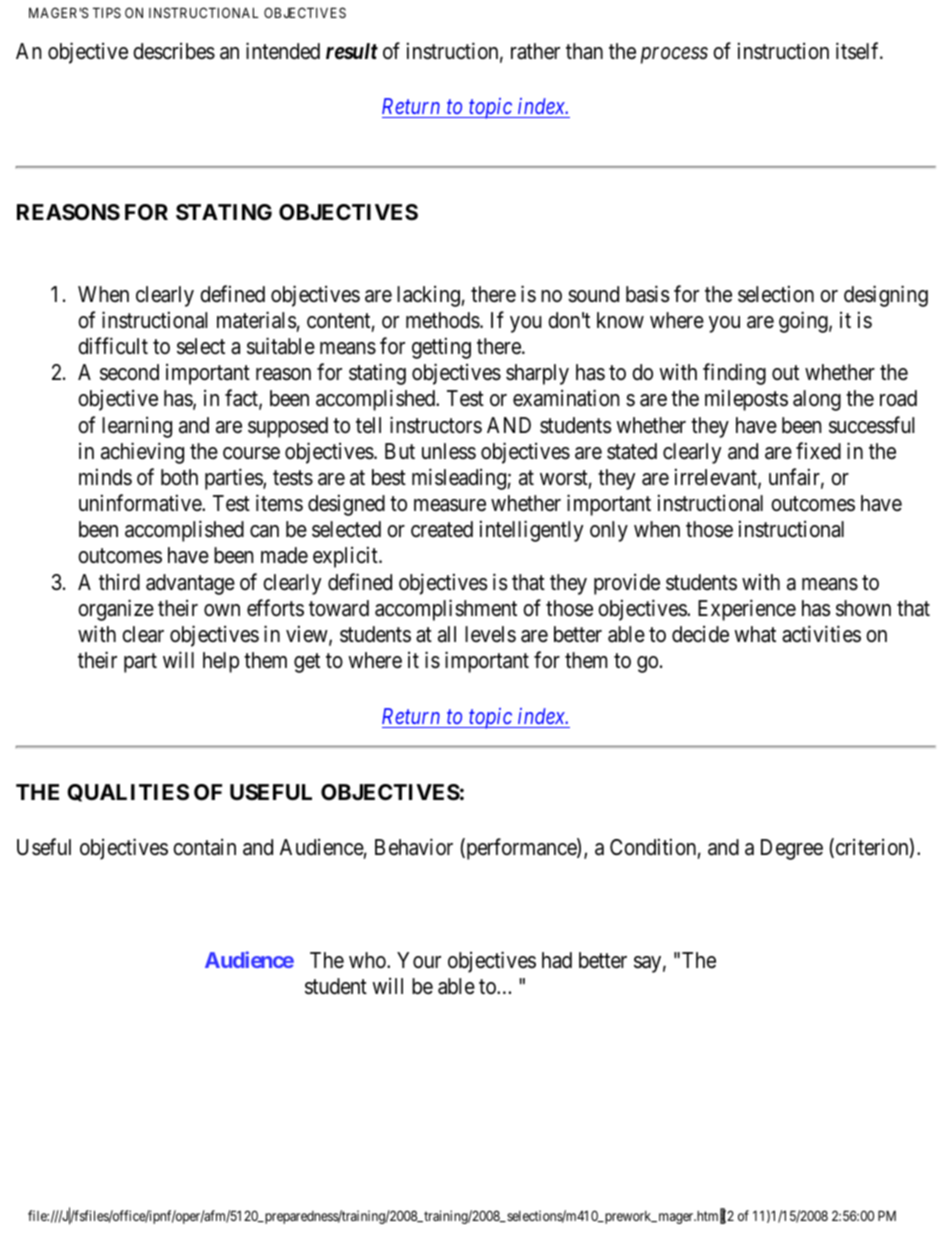 Image resolution: width=952 pixels, height=1233 pixels. What do you see at coordinates (792, 849) in the screenshot?
I see `Degree` at bounding box center [792, 849].
